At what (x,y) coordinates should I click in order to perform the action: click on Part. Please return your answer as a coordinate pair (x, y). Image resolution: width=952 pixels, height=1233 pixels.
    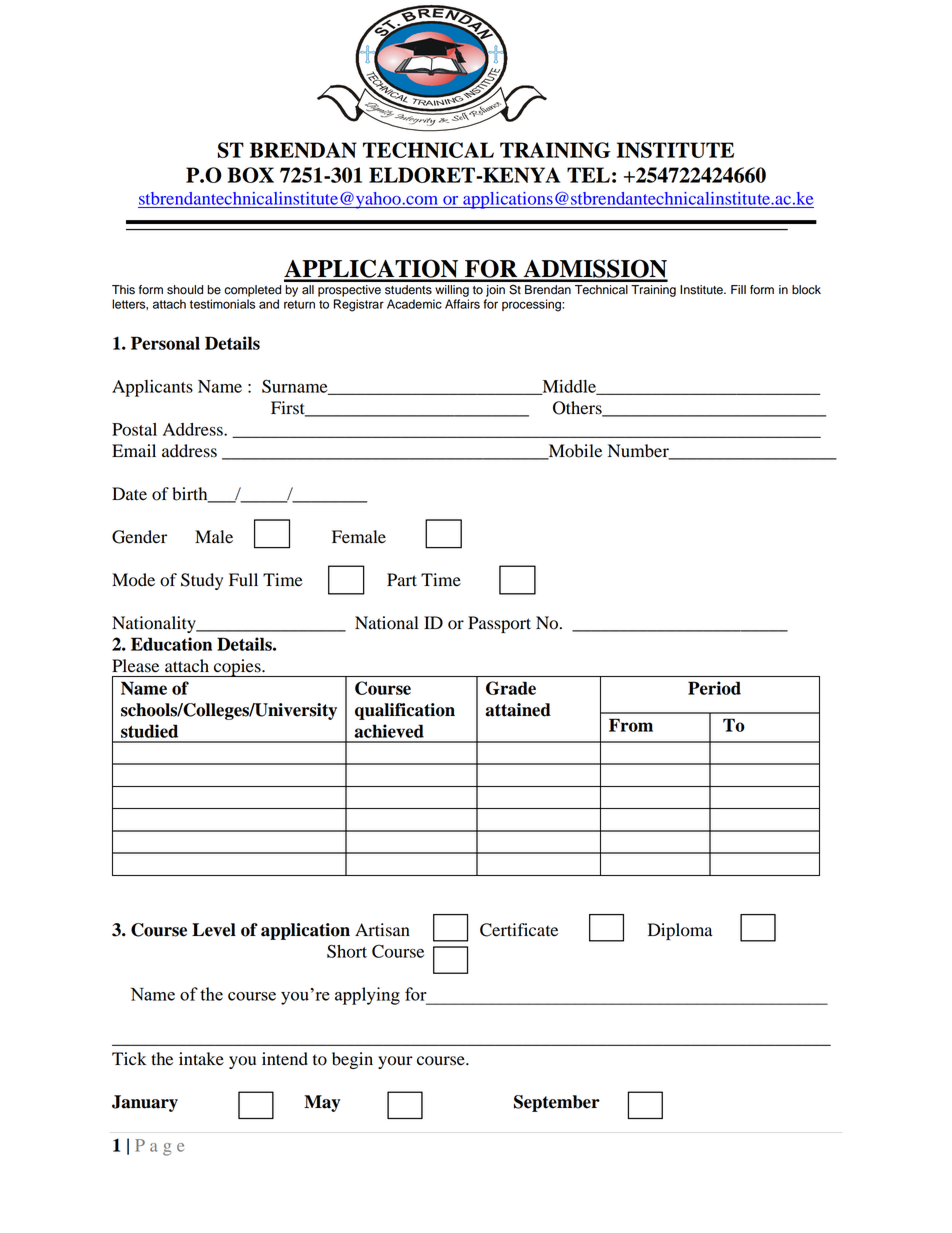
    Looking at the image, I should click on (402, 580).
